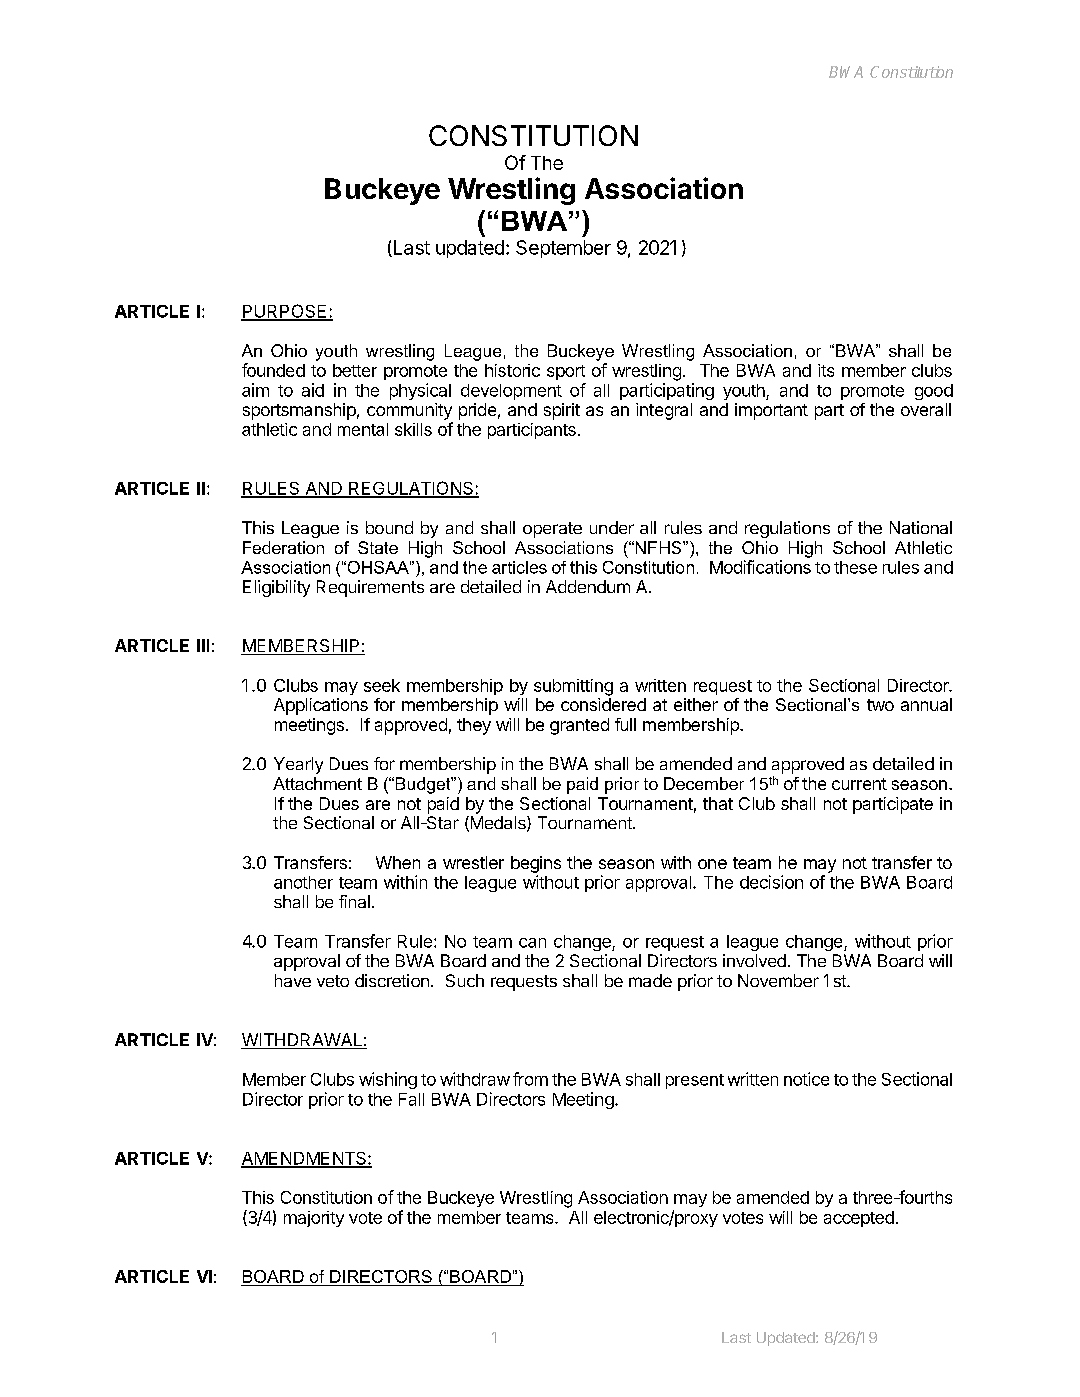  Describe the element at coordinates (314, 1219) in the screenshot. I see `majority` at that location.
